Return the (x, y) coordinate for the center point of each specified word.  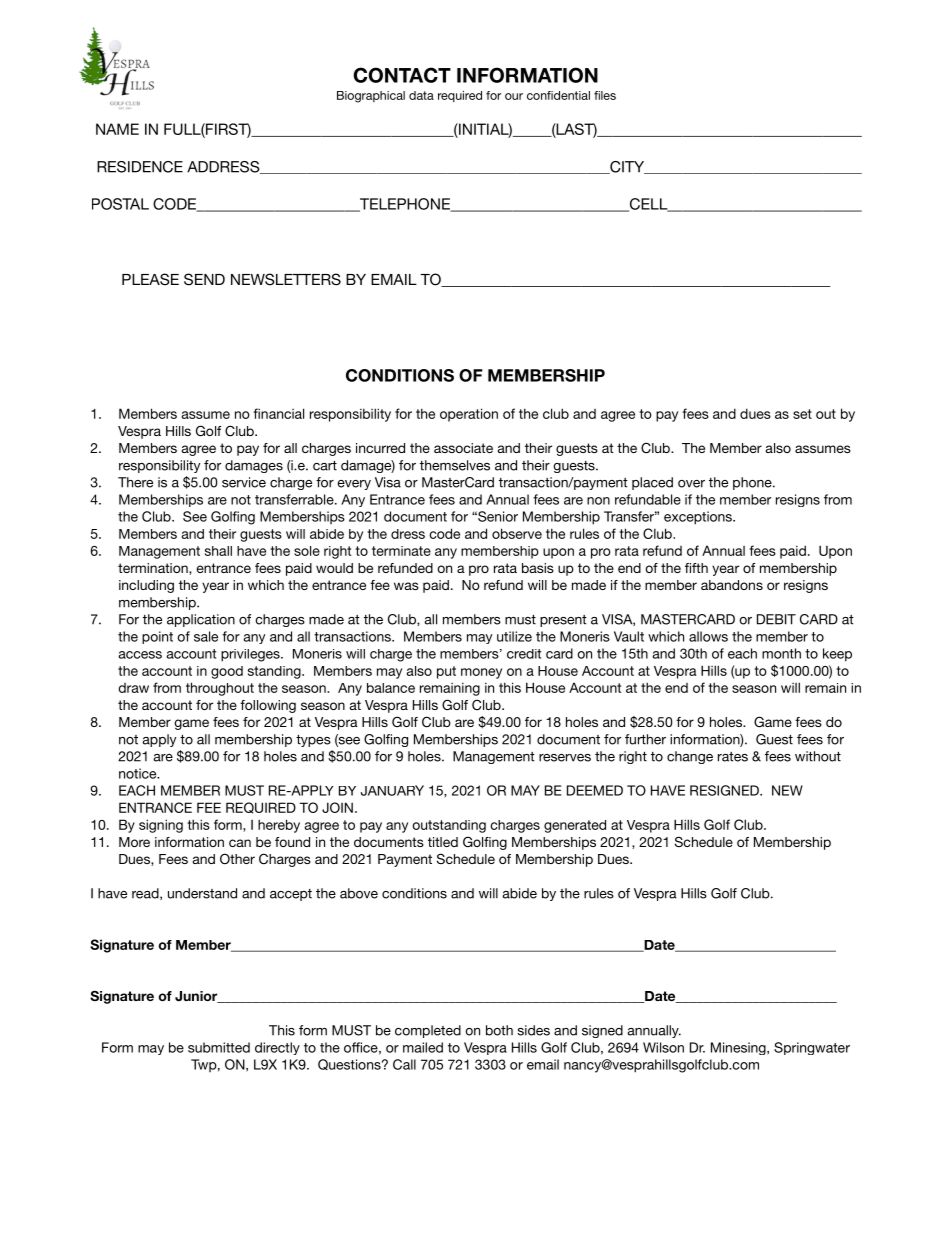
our (514, 96)
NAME (117, 129)
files (605, 95)
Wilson (663, 1047)
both (499, 1030)
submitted (219, 1047)
